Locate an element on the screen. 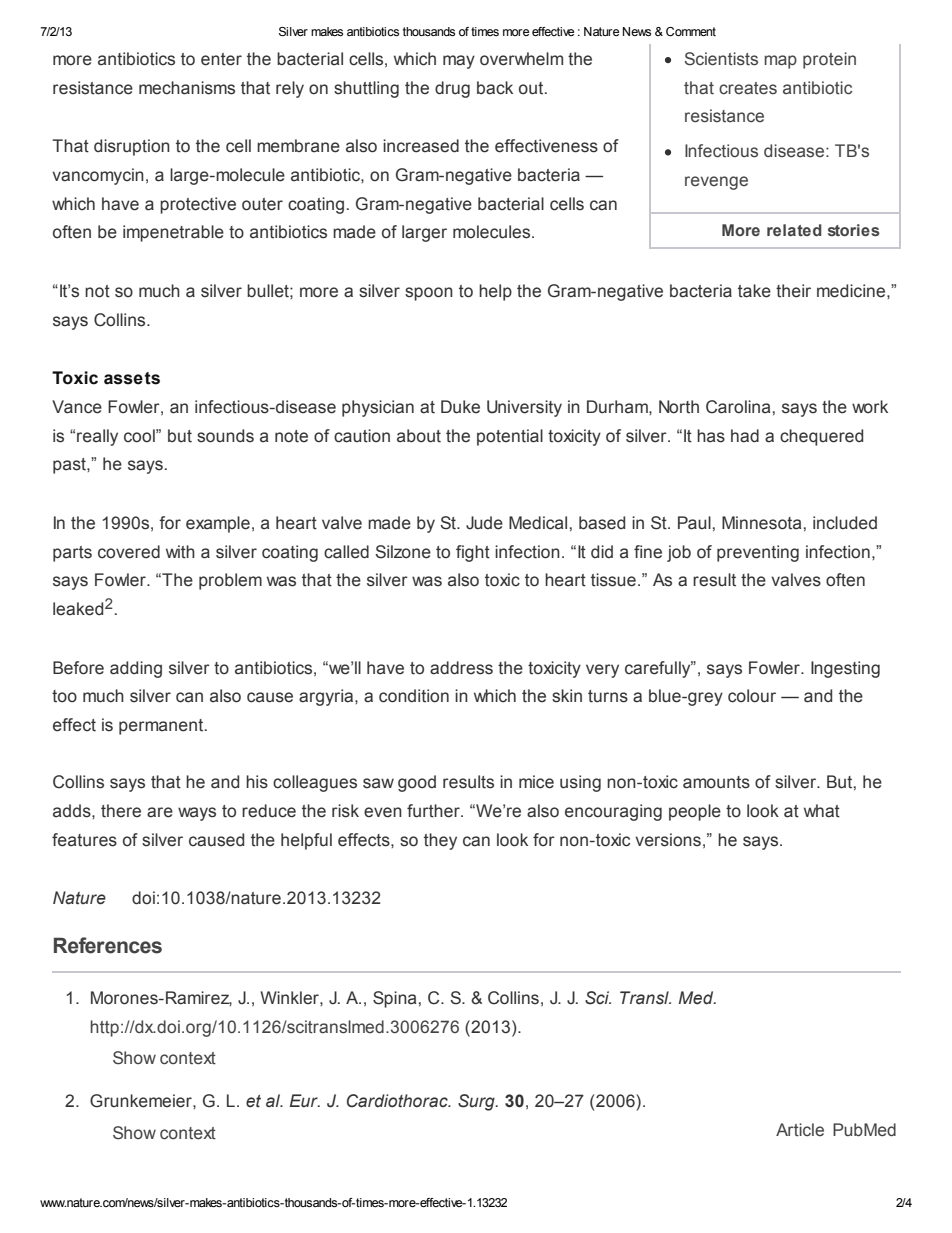 The height and width of the screenshot is (1233, 952). Surg is located at coordinates (477, 1102).
